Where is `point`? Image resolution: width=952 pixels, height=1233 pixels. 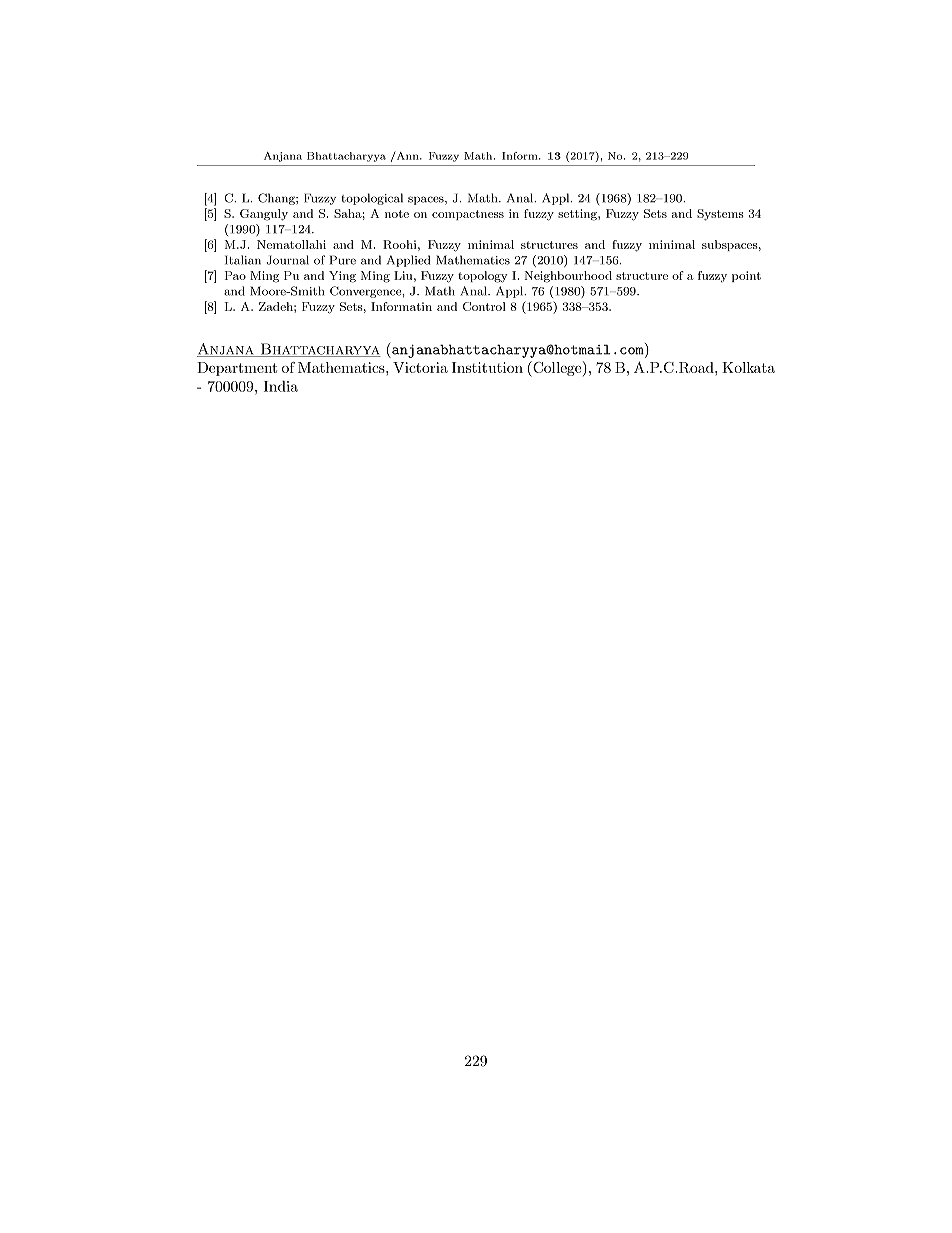
point is located at coordinates (746, 276).
